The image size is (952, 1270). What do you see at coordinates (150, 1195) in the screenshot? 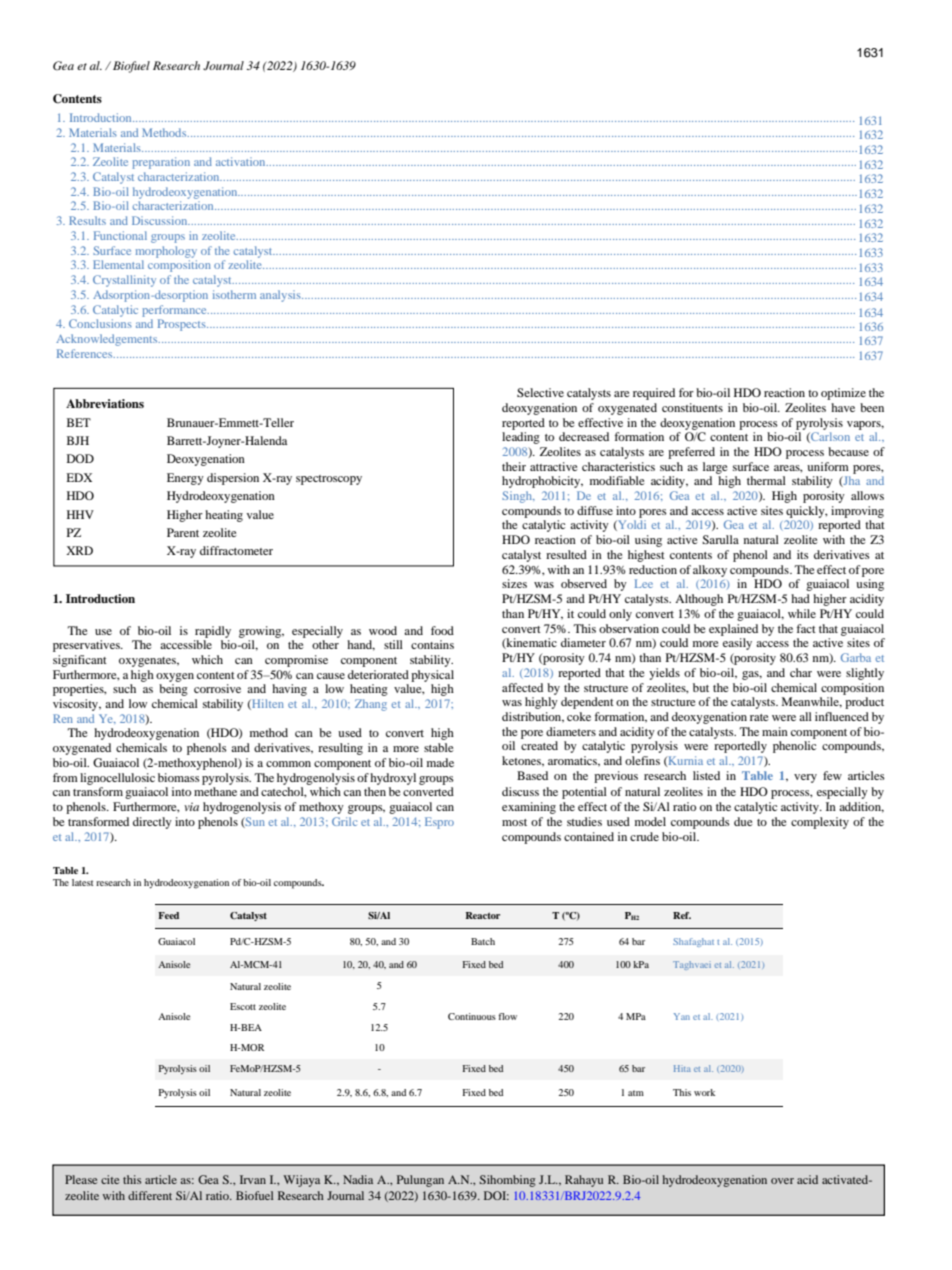
I see `different` at bounding box center [150, 1195].
